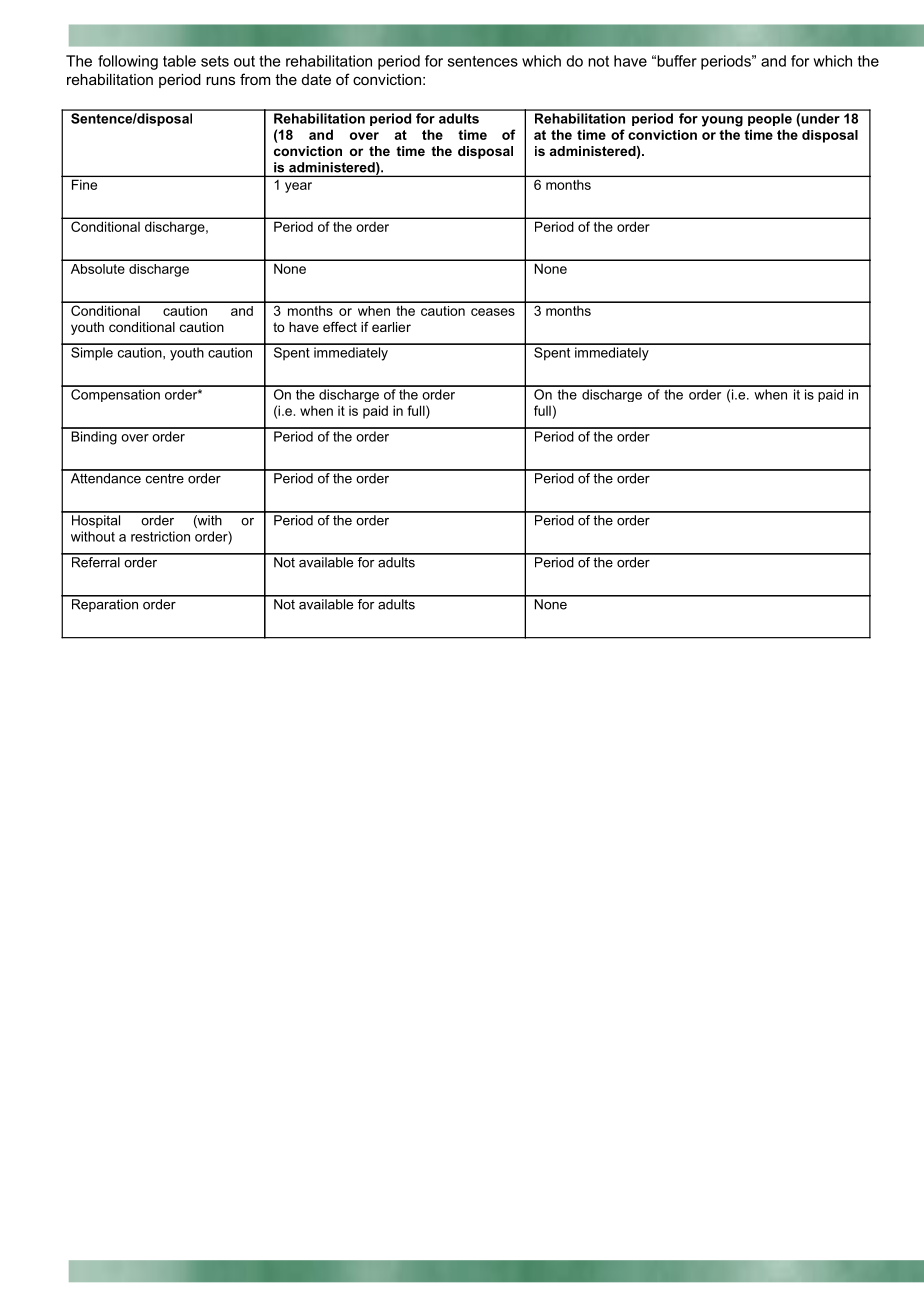 The image size is (924, 1308). I want to click on date, so click(316, 79).
